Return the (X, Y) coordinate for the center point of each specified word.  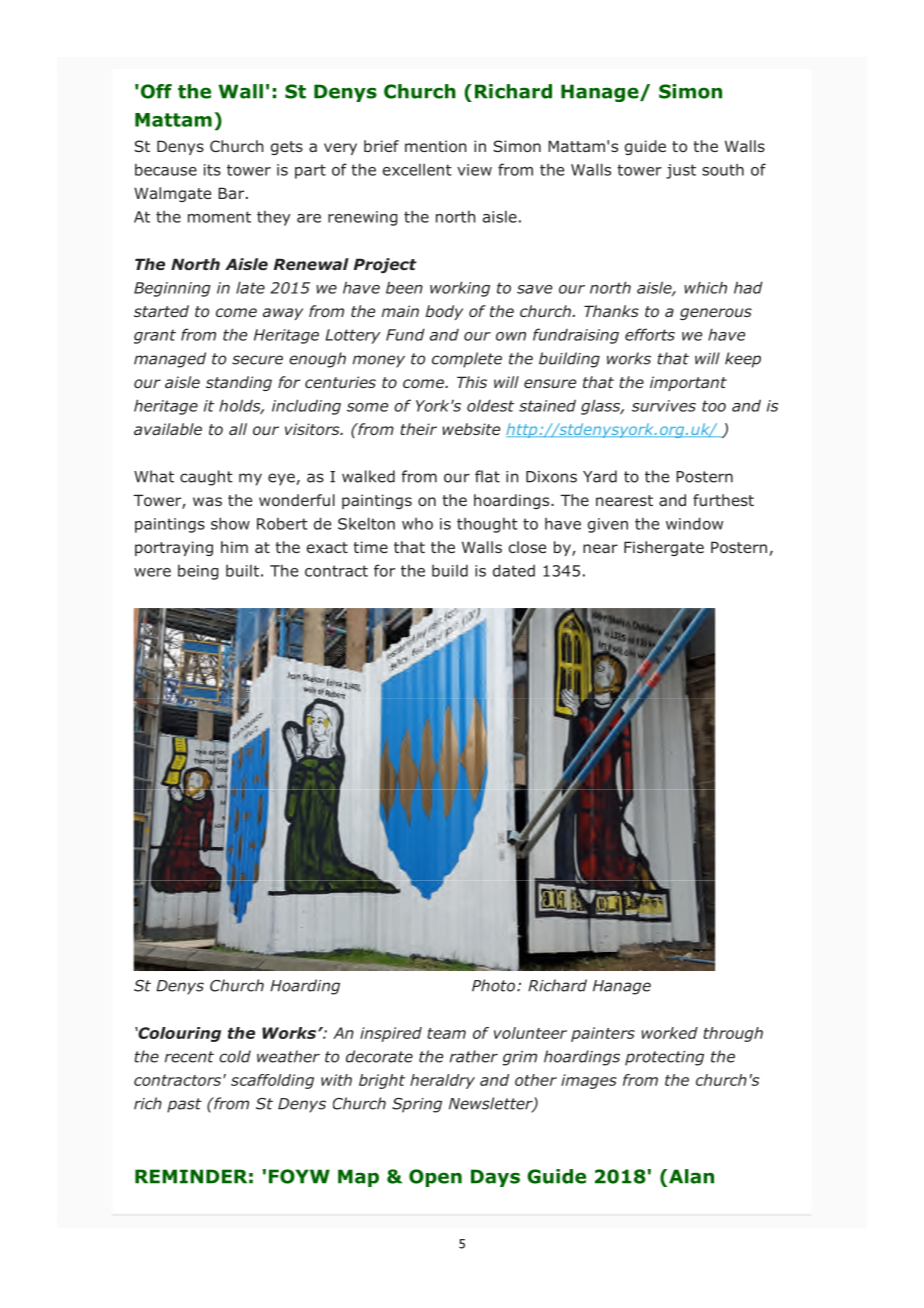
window (694, 523)
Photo (493, 985)
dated (514, 570)
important (688, 383)
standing (239, 383)
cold (235, 1056)
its (212, 170)
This (472, 382)
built (242, 571)
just (681, 171)
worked (669, 1033)
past (184, 1105)
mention (435, 146)
